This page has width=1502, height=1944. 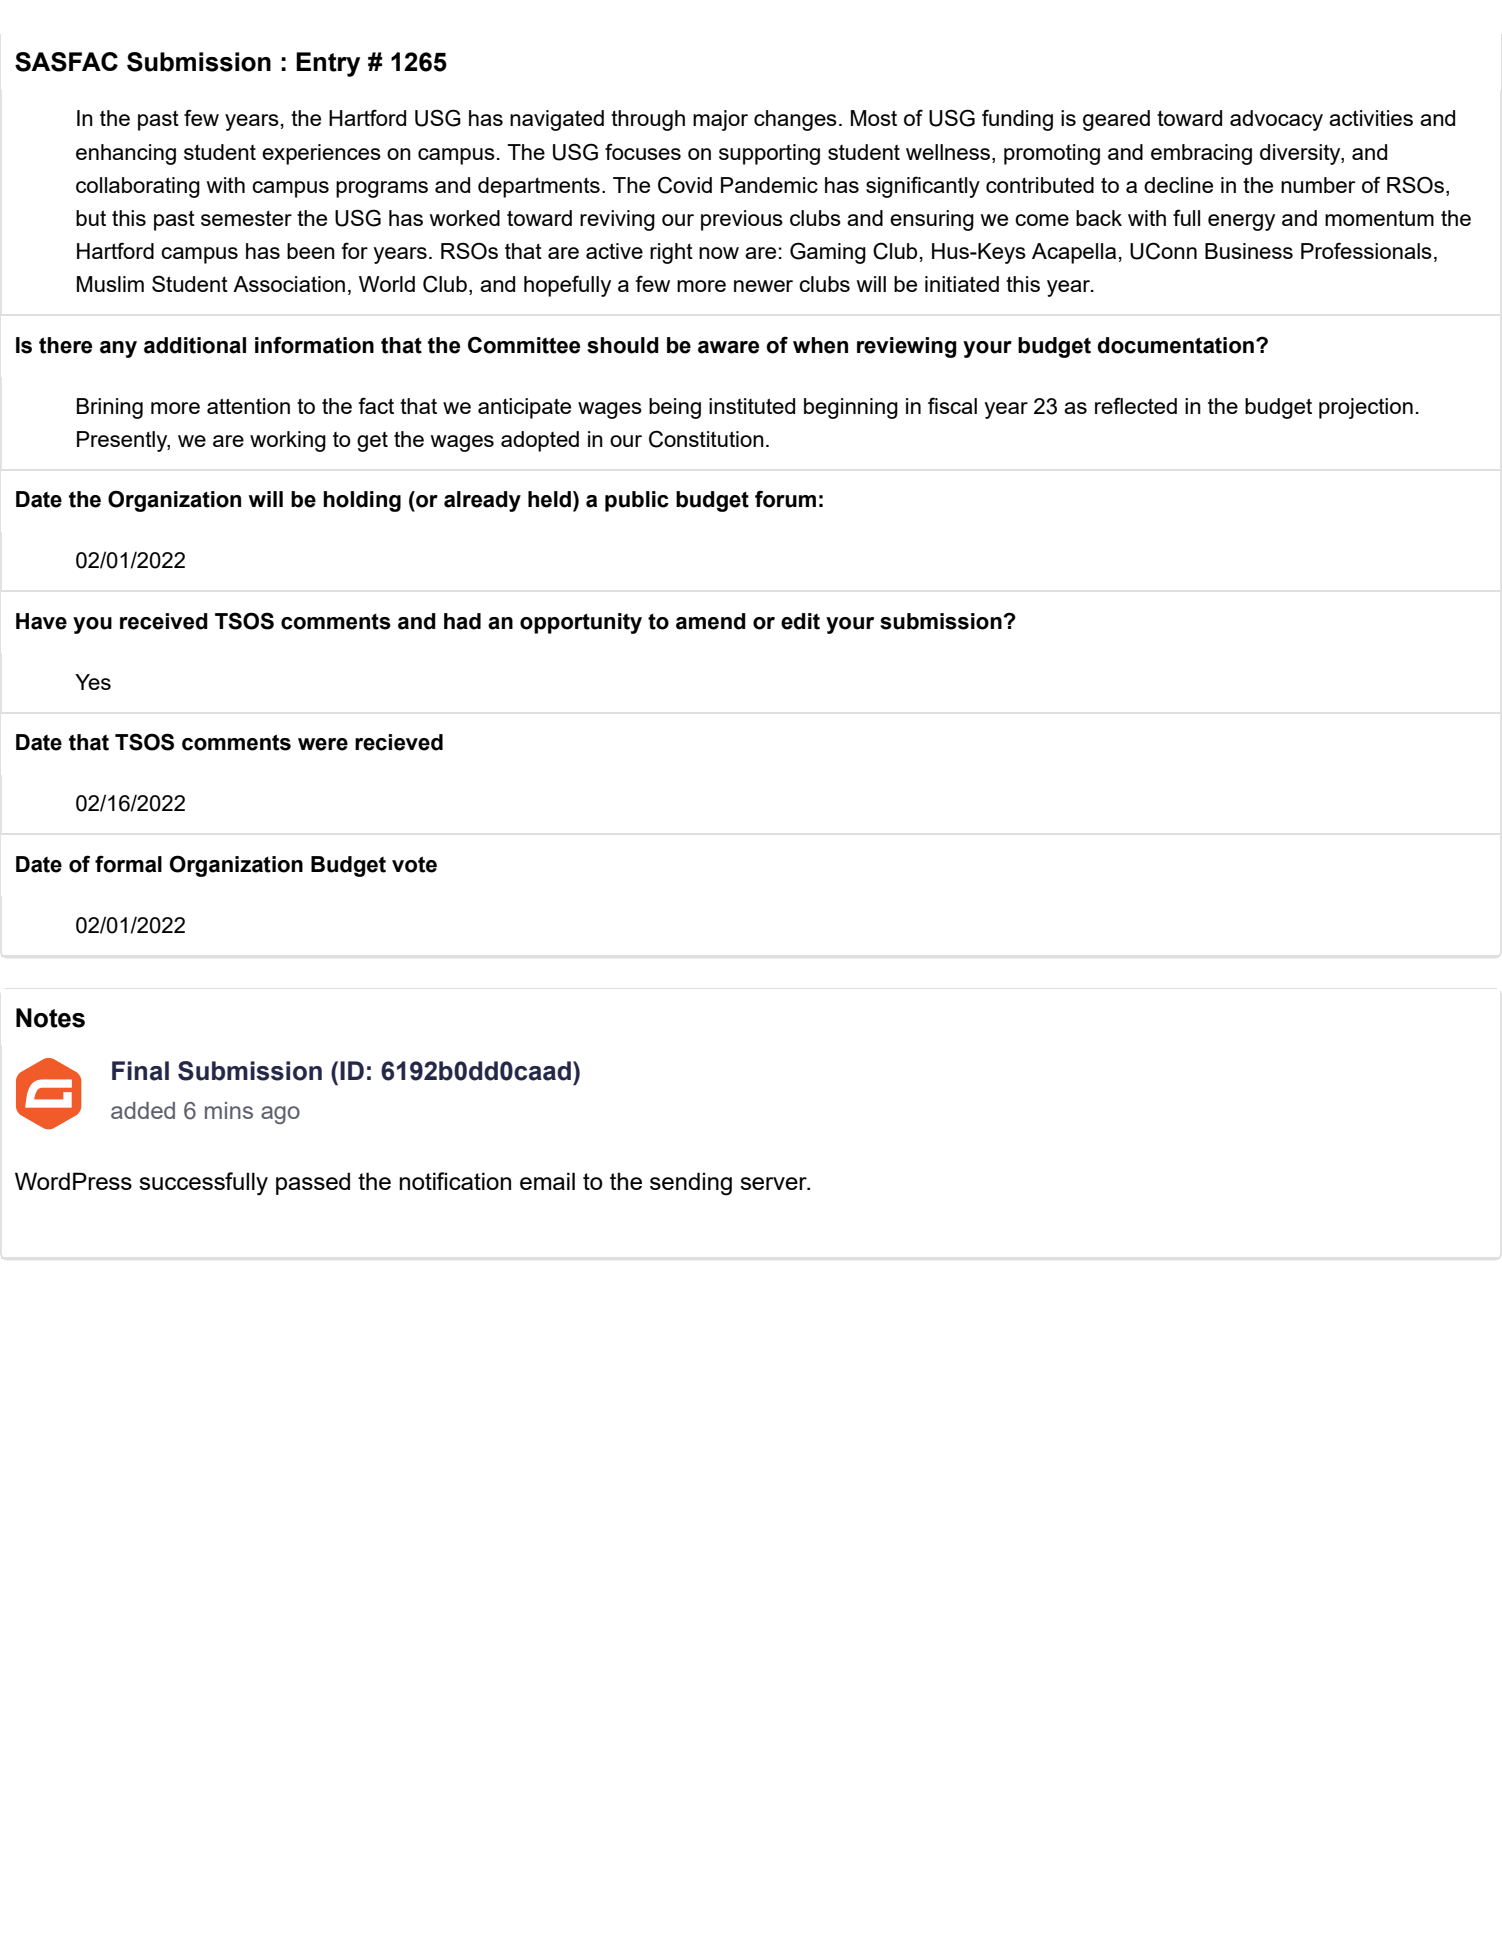 What do you see at coordinates (229, 1110) in the page?
I see `mins` at bounding box center [229, 1110].
